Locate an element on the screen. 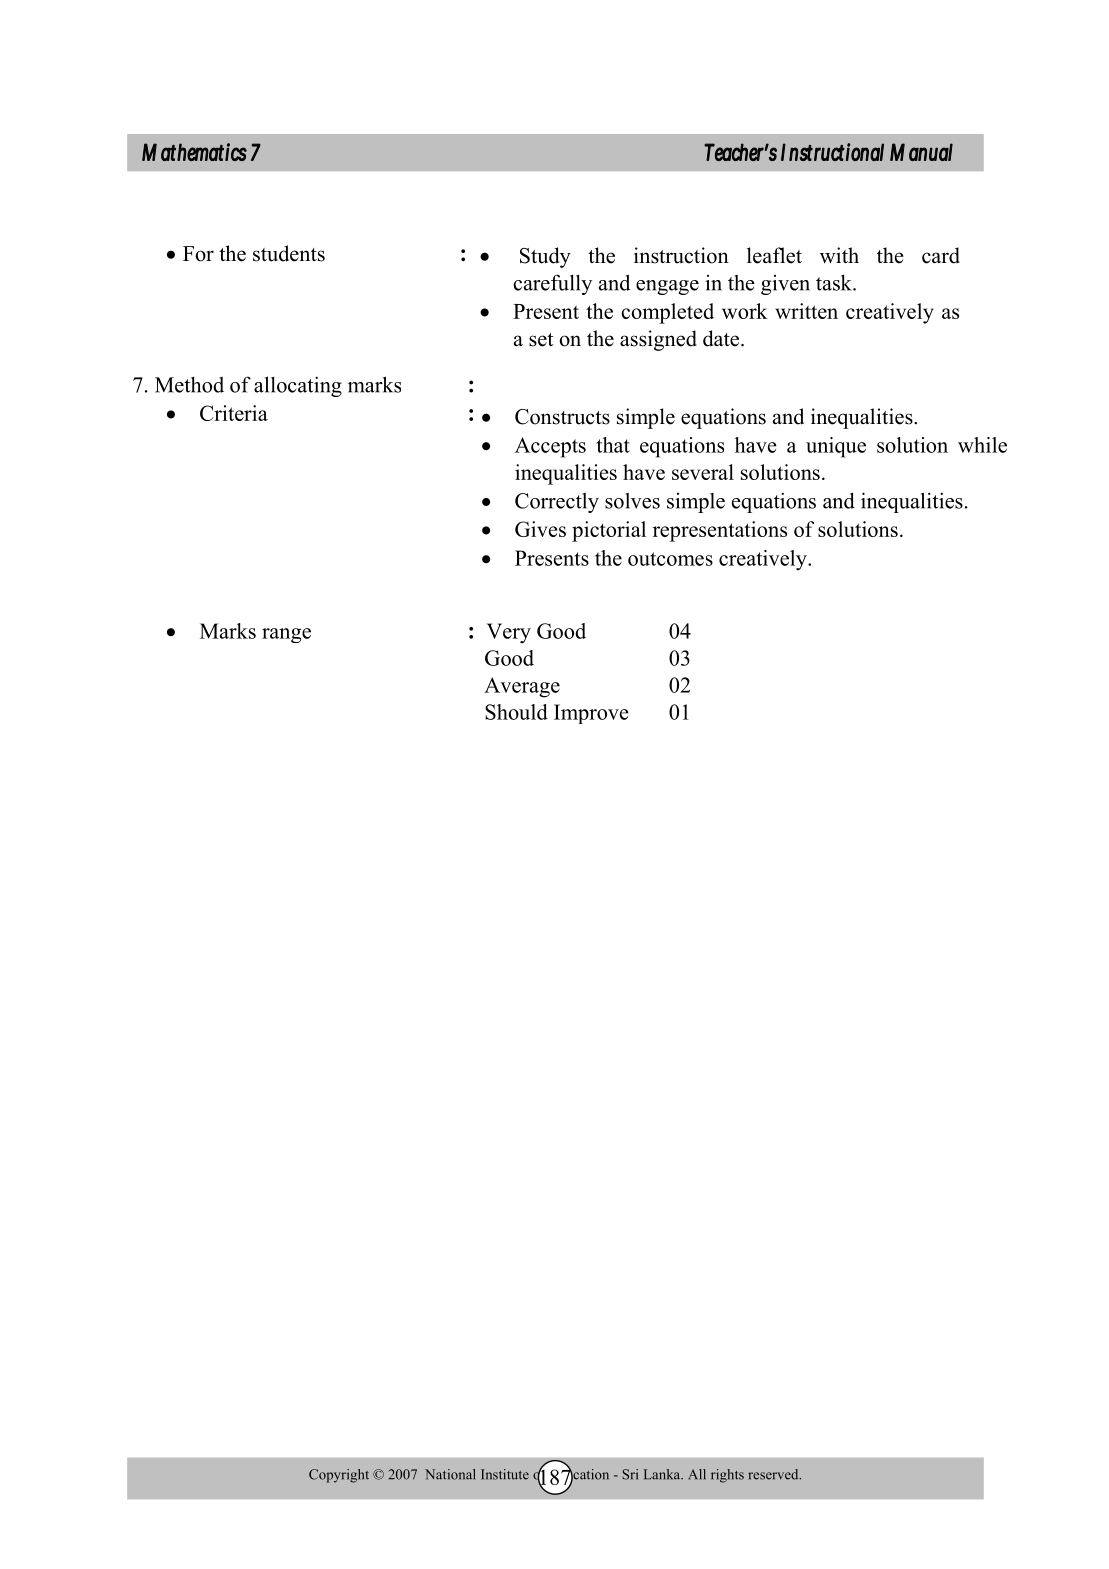  outcomes is located at coordinates (670, 559).
